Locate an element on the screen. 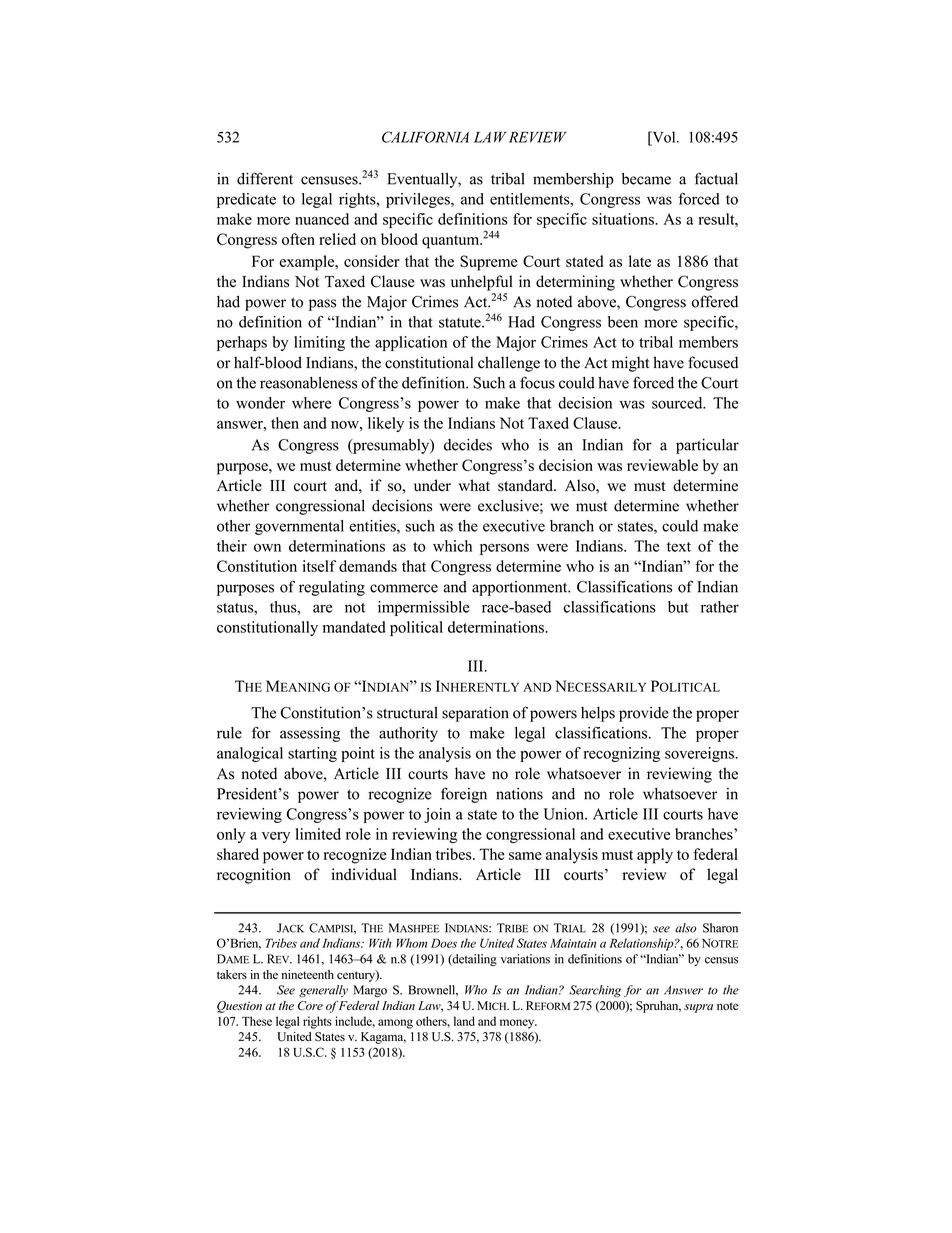  but is located at coordinates (678, 607).
